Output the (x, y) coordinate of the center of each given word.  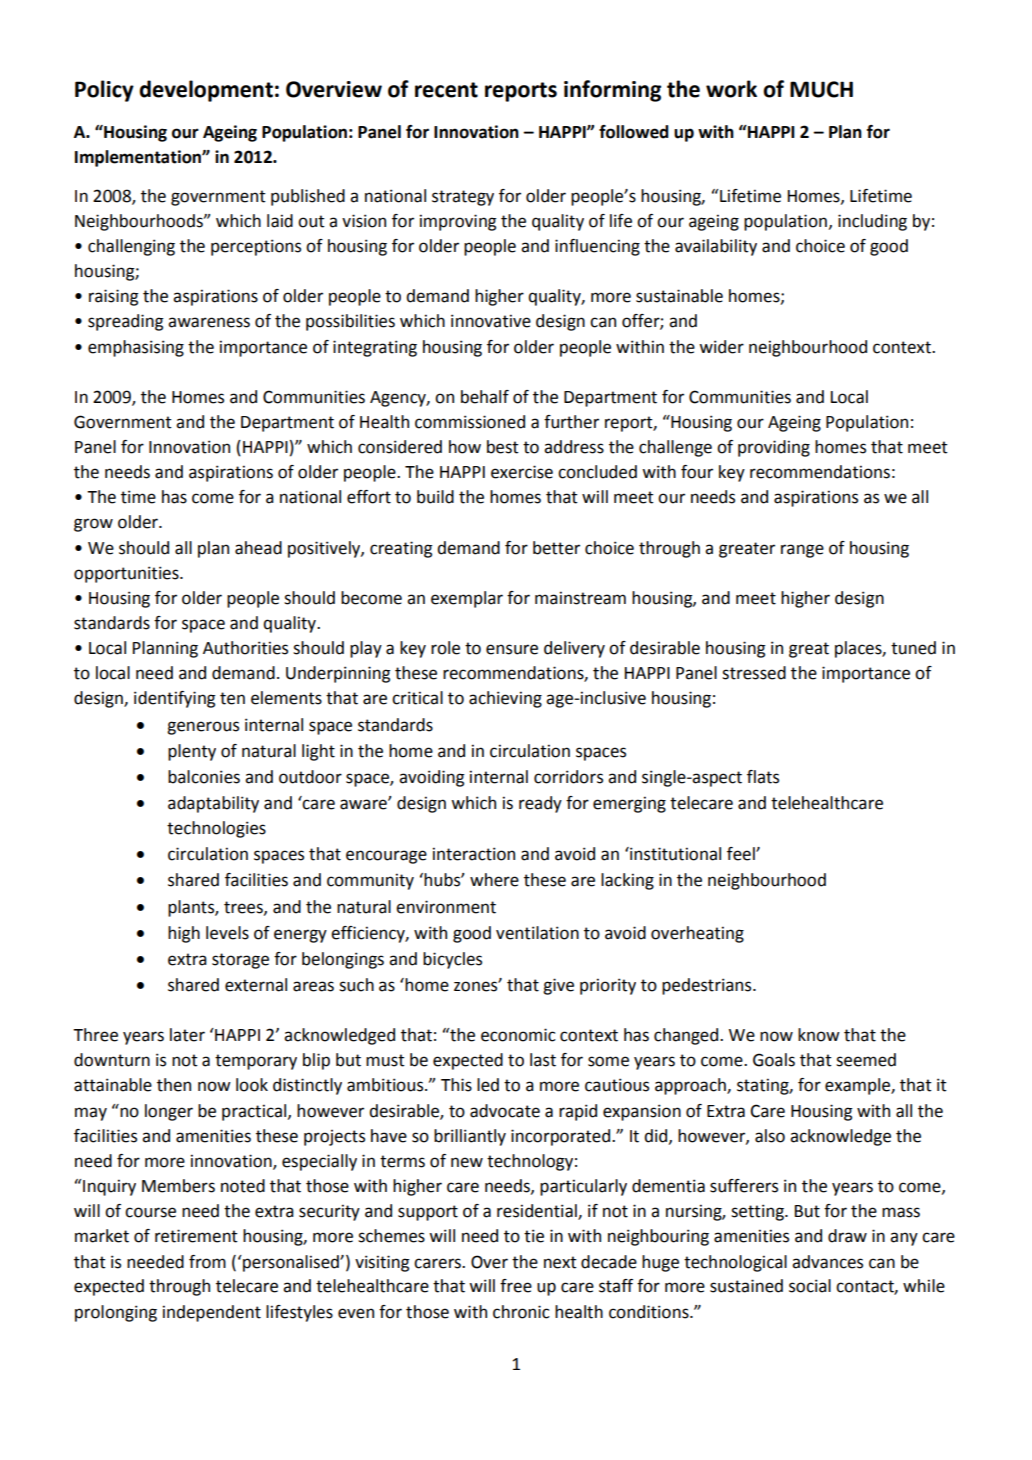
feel (742, 854)
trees (244, 908)
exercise (522, 472)
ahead (258, 548)
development (206, 91)
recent (446, 90)
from (207, 1262)
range (802, 551)
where (494, 880)
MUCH (821, 89)
